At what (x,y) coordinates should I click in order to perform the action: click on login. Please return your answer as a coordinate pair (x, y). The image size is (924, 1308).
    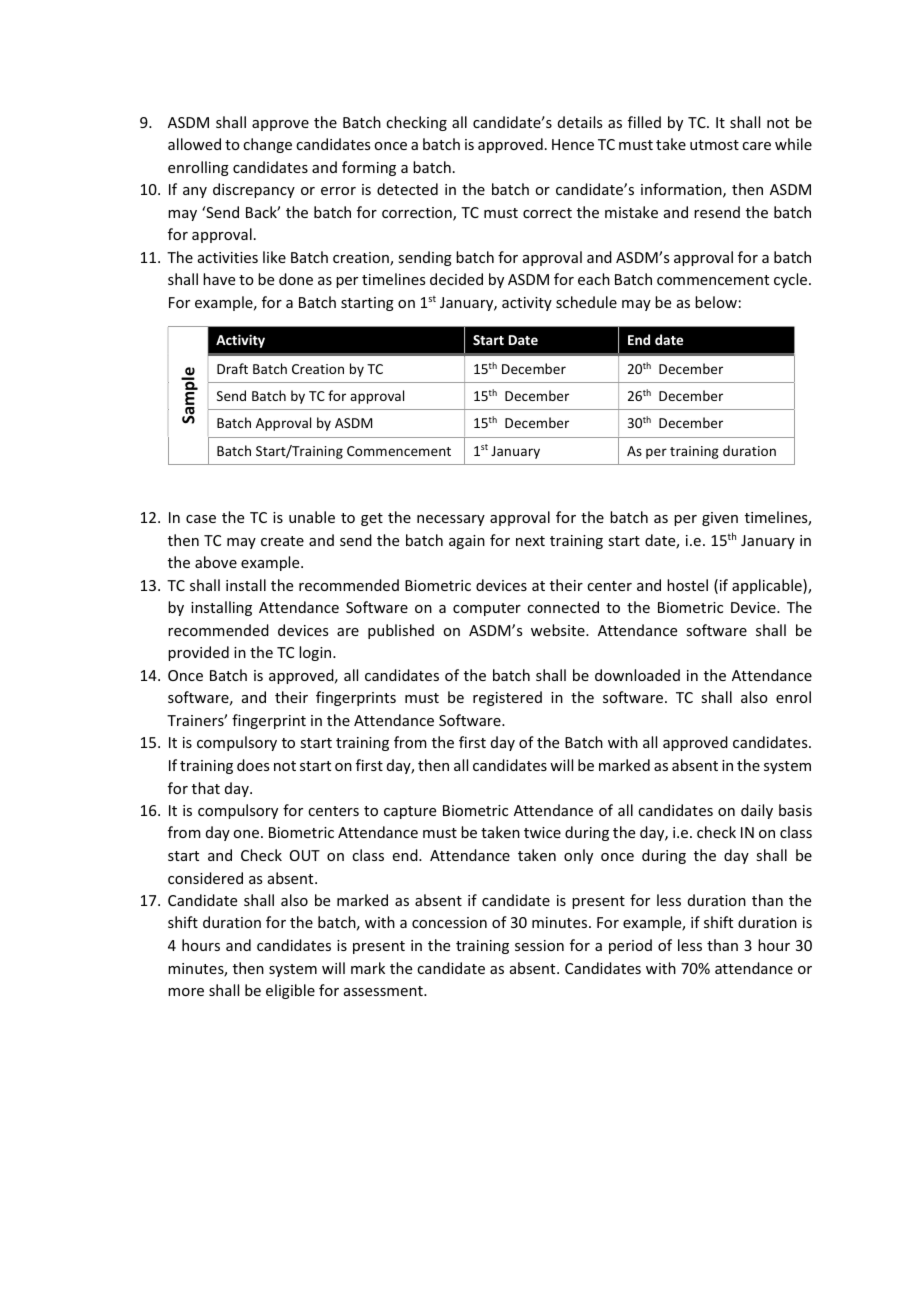
    Looking at the image, I should click on (316, 653).
